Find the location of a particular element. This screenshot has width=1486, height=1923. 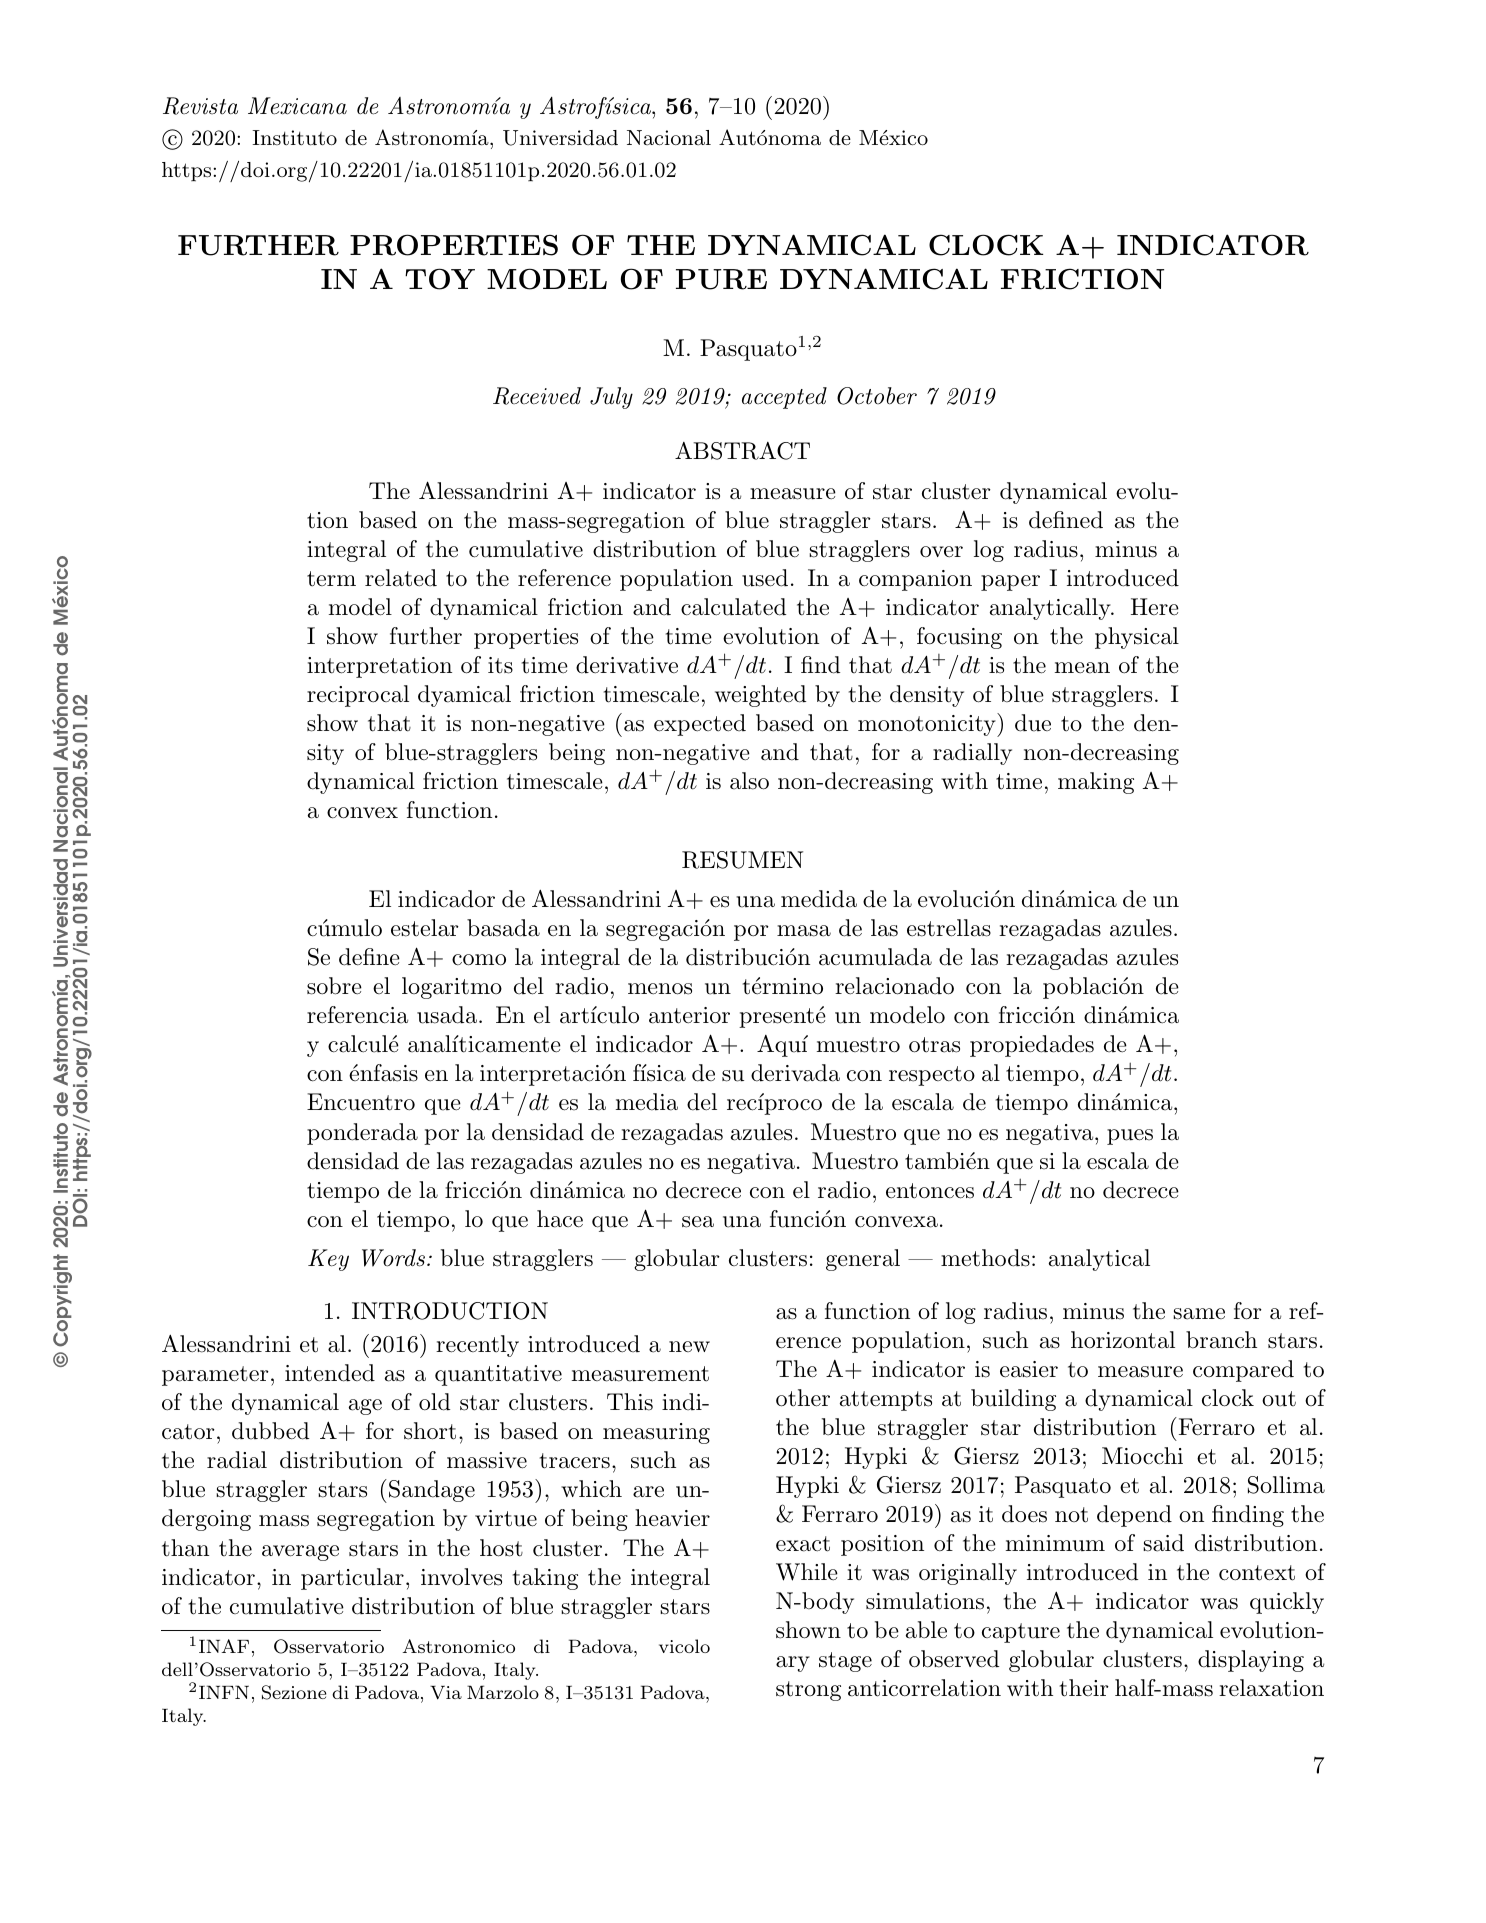

particular is located at coordinates (352, 1579).
